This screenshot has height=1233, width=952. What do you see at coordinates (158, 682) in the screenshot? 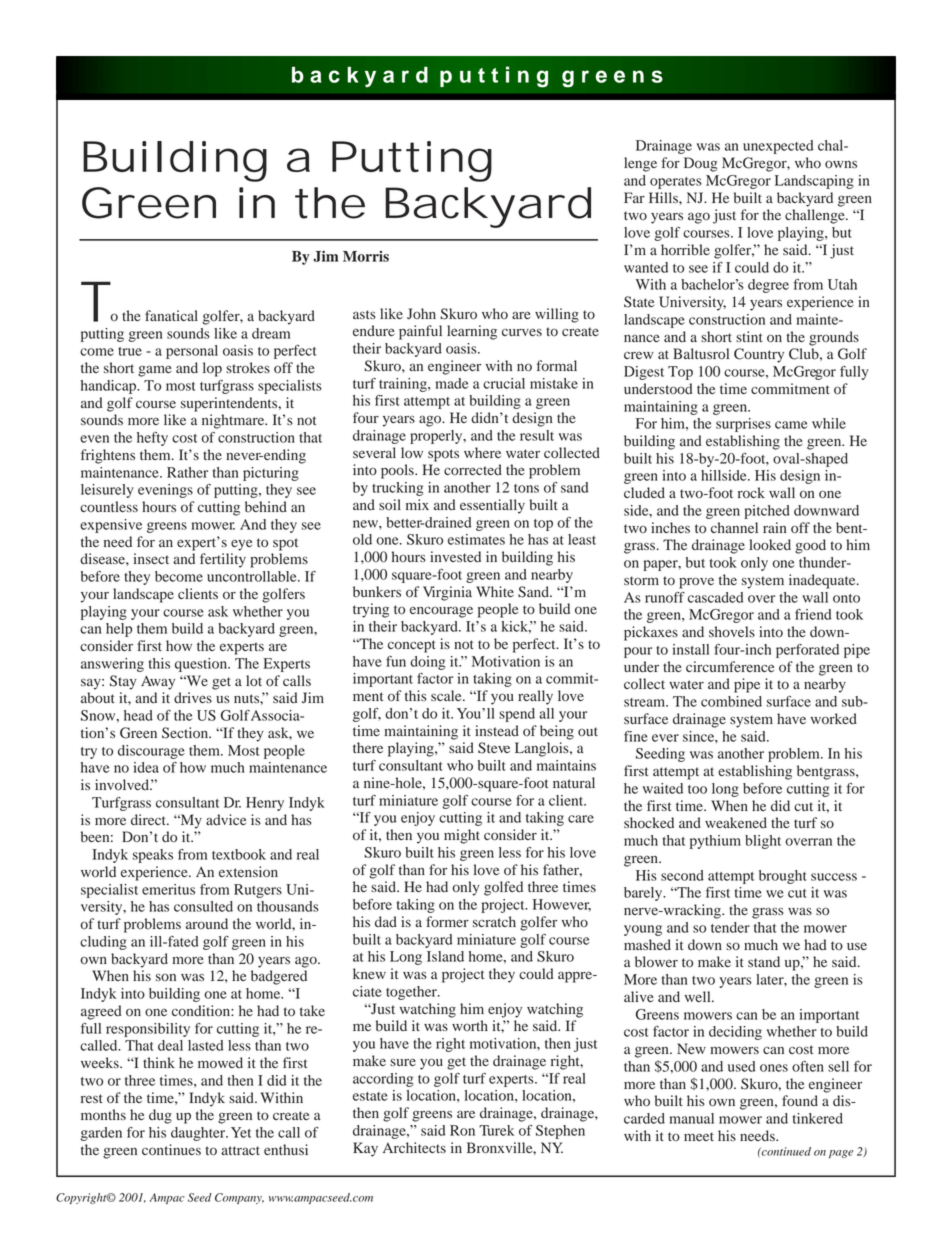
I see `Away` at bounding box center [158, 682].
